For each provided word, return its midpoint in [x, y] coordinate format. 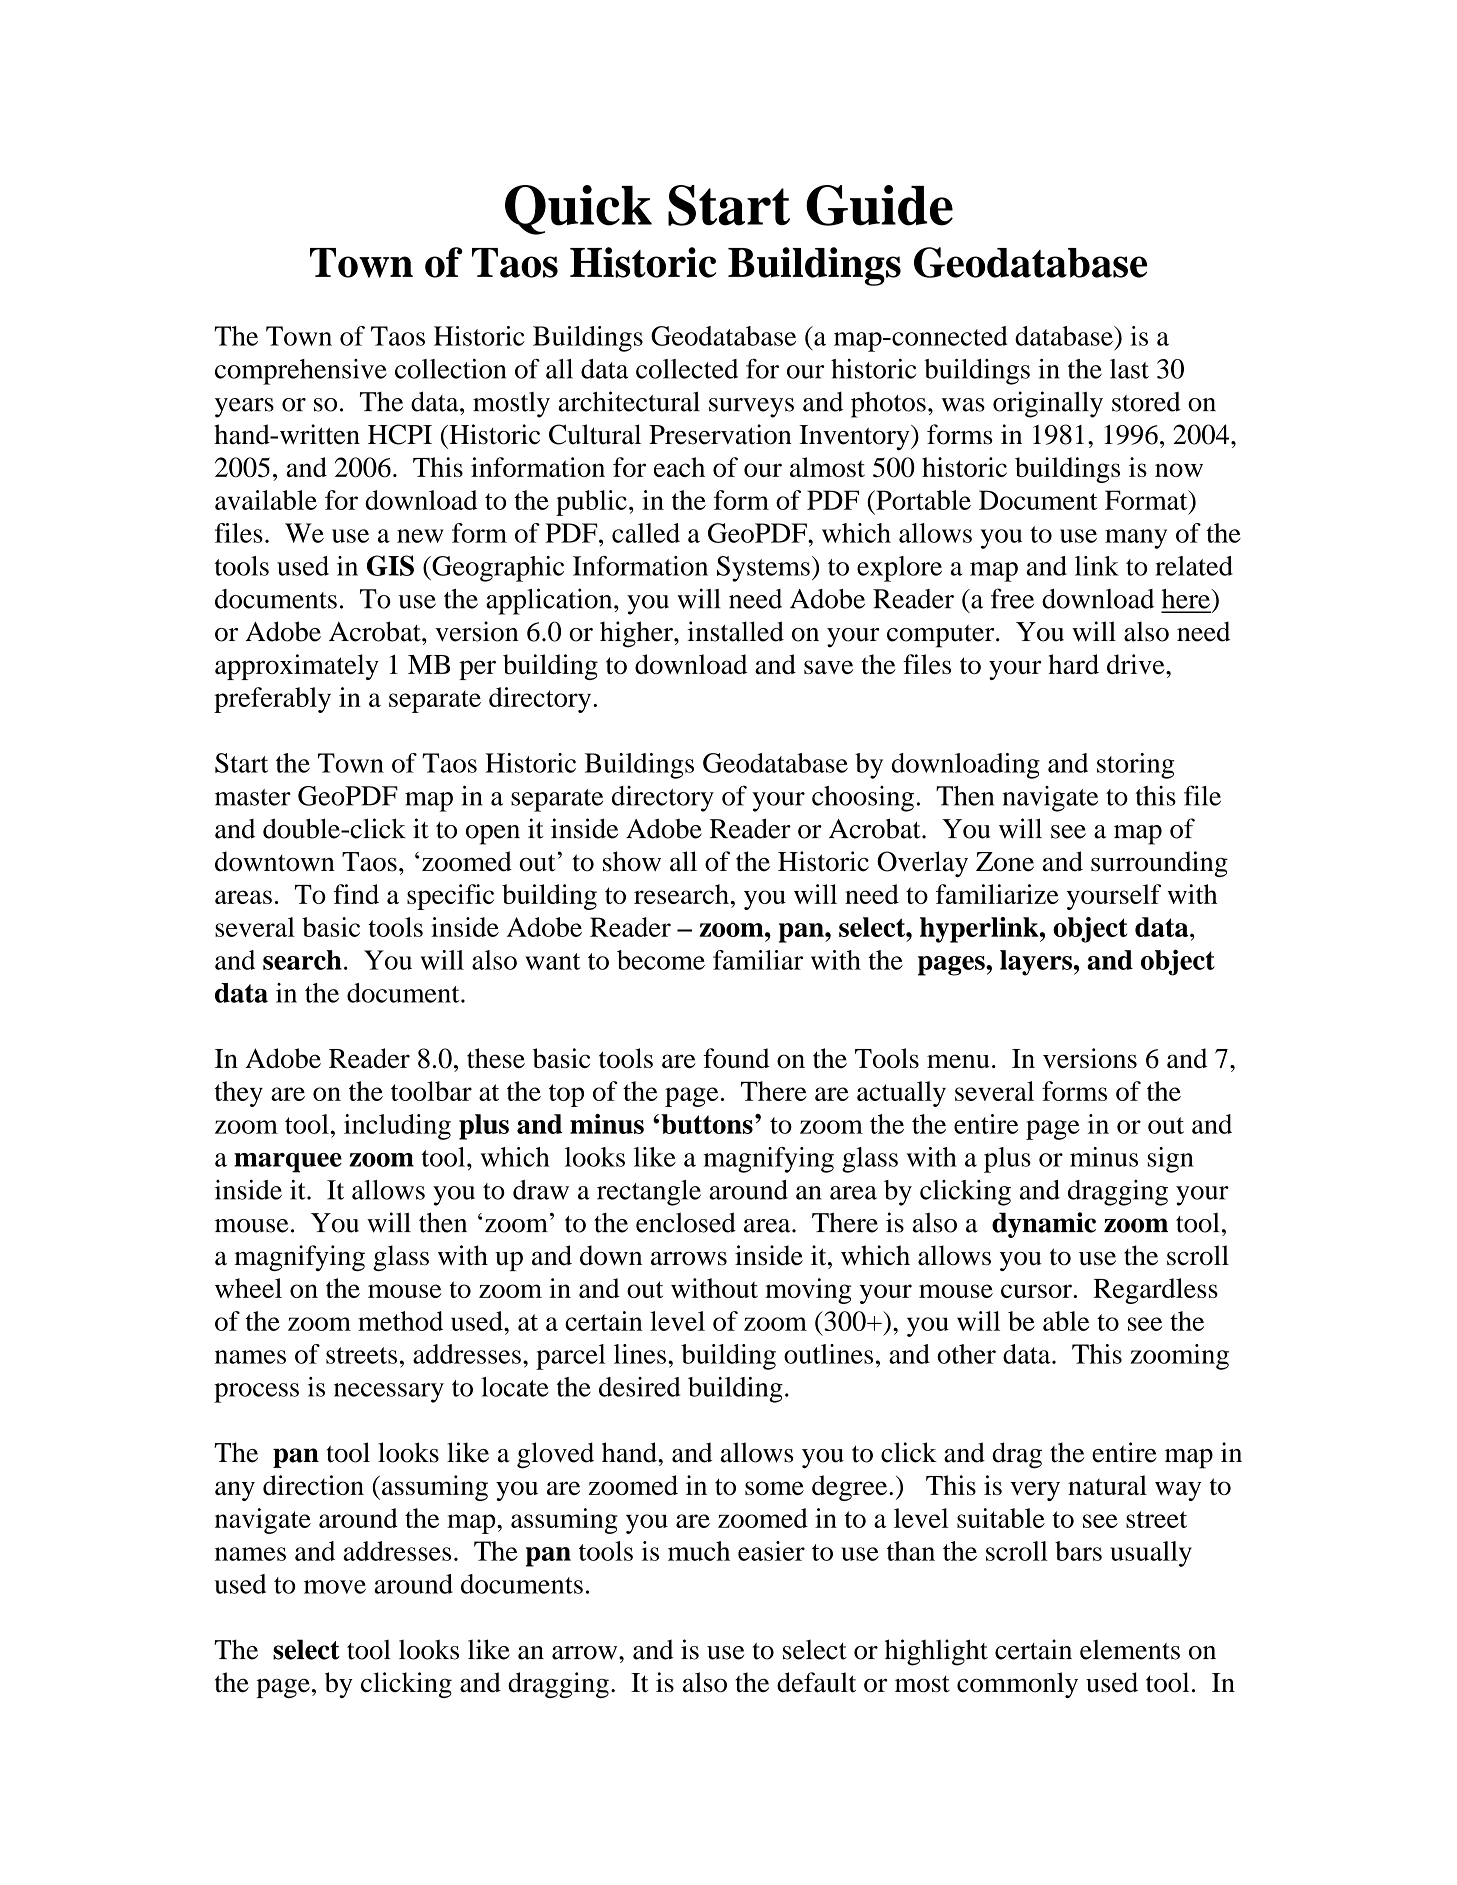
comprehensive [301, 372]
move [335, 1587]
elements [1130, 1649]
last [1129, 369]
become [661, 960]
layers [1036, 963]
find [356, 894]
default [816, 1682]
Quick [578, 210]
